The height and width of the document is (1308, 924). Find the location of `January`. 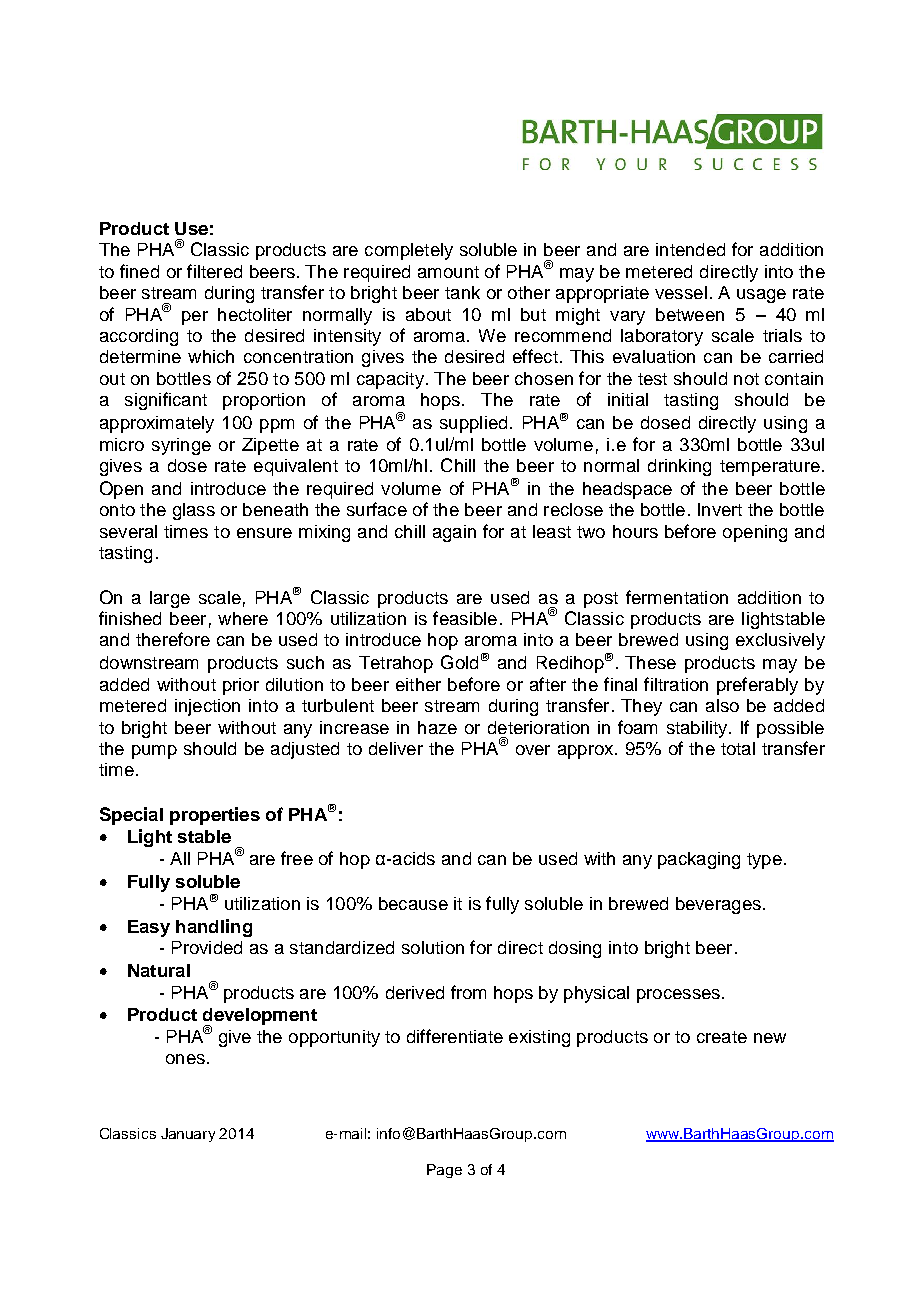

January is located at coordinates (188, 1135).
